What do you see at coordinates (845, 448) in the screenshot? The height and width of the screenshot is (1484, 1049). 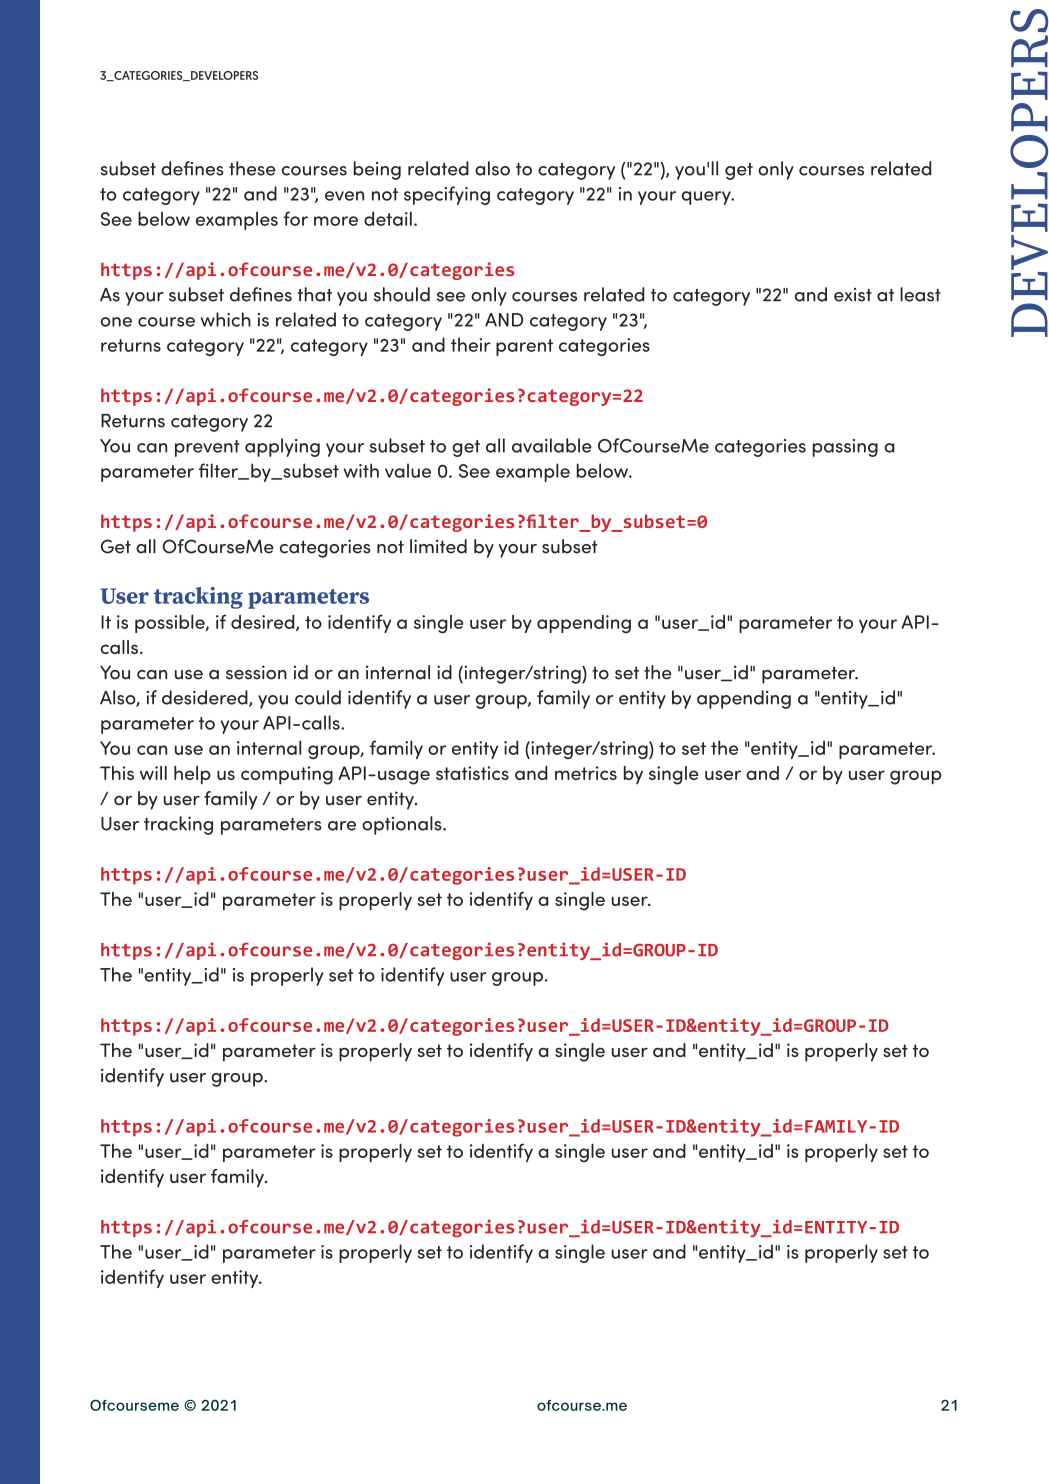 I see `passing` at bounding box center [845, 448].
